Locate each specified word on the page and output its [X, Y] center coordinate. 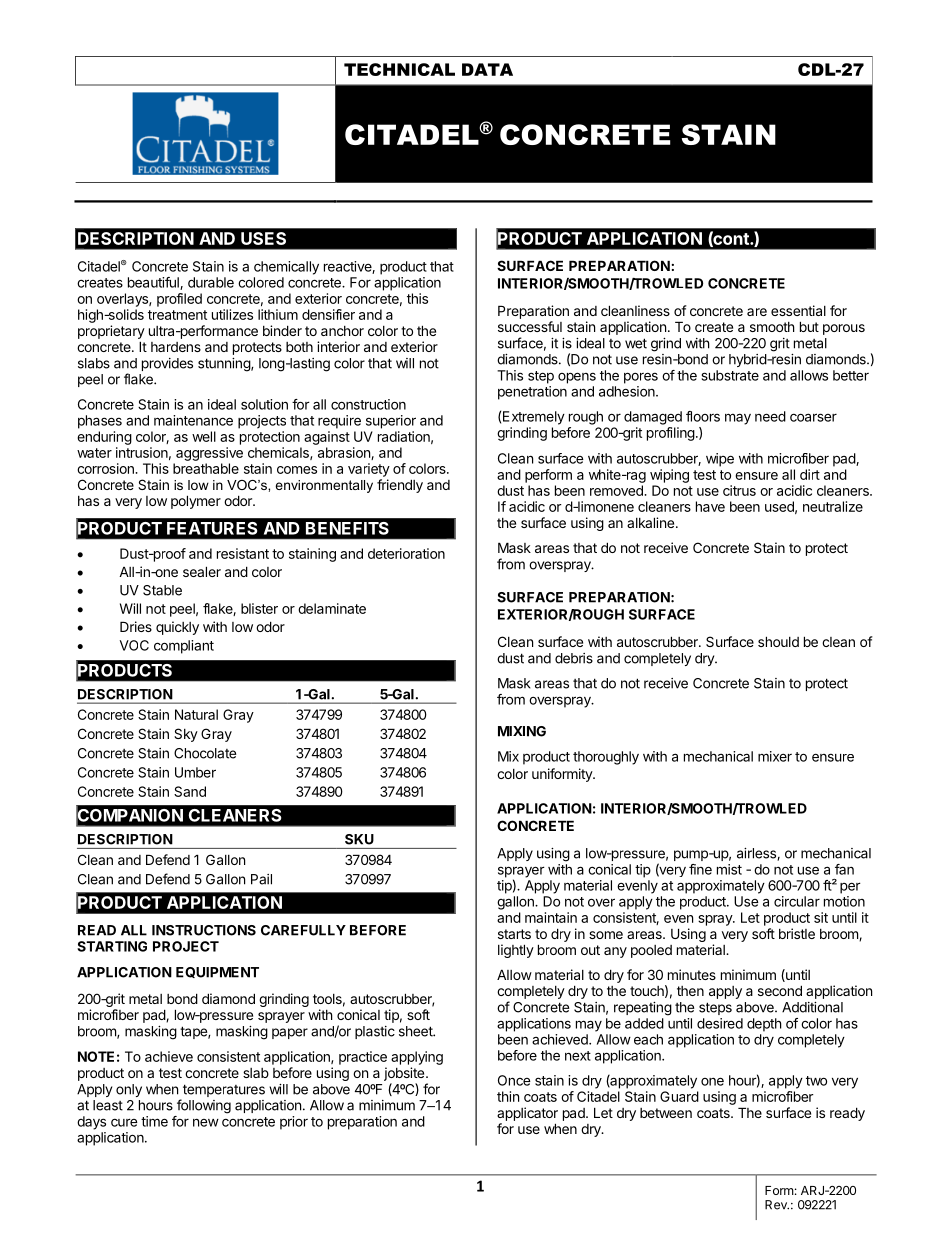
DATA [487, 69]
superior [391, 422]
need [770, 416]
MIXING [522, 731]
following [204, 1106]
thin [508, 1096]
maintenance [193, 420]
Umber [195, 772]
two [816, 1081]
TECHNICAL [399, 69]
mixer [775, 756]
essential [798, 310]
